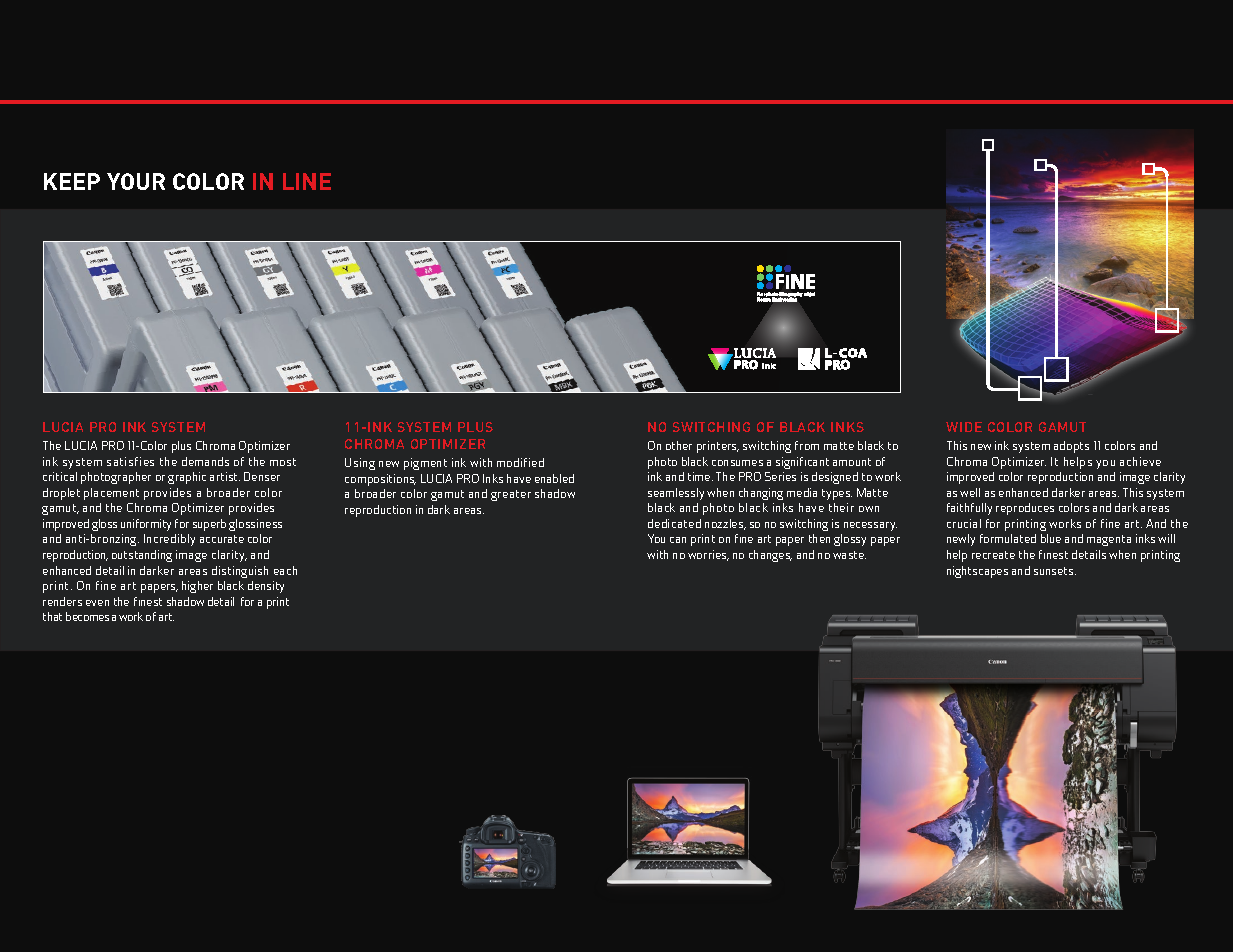 Image resolution: width=1233 pixels, height=952 pixels. Describe the element at coordinates (964, 427) in the screenshot. I see `WIDE` at that location.
